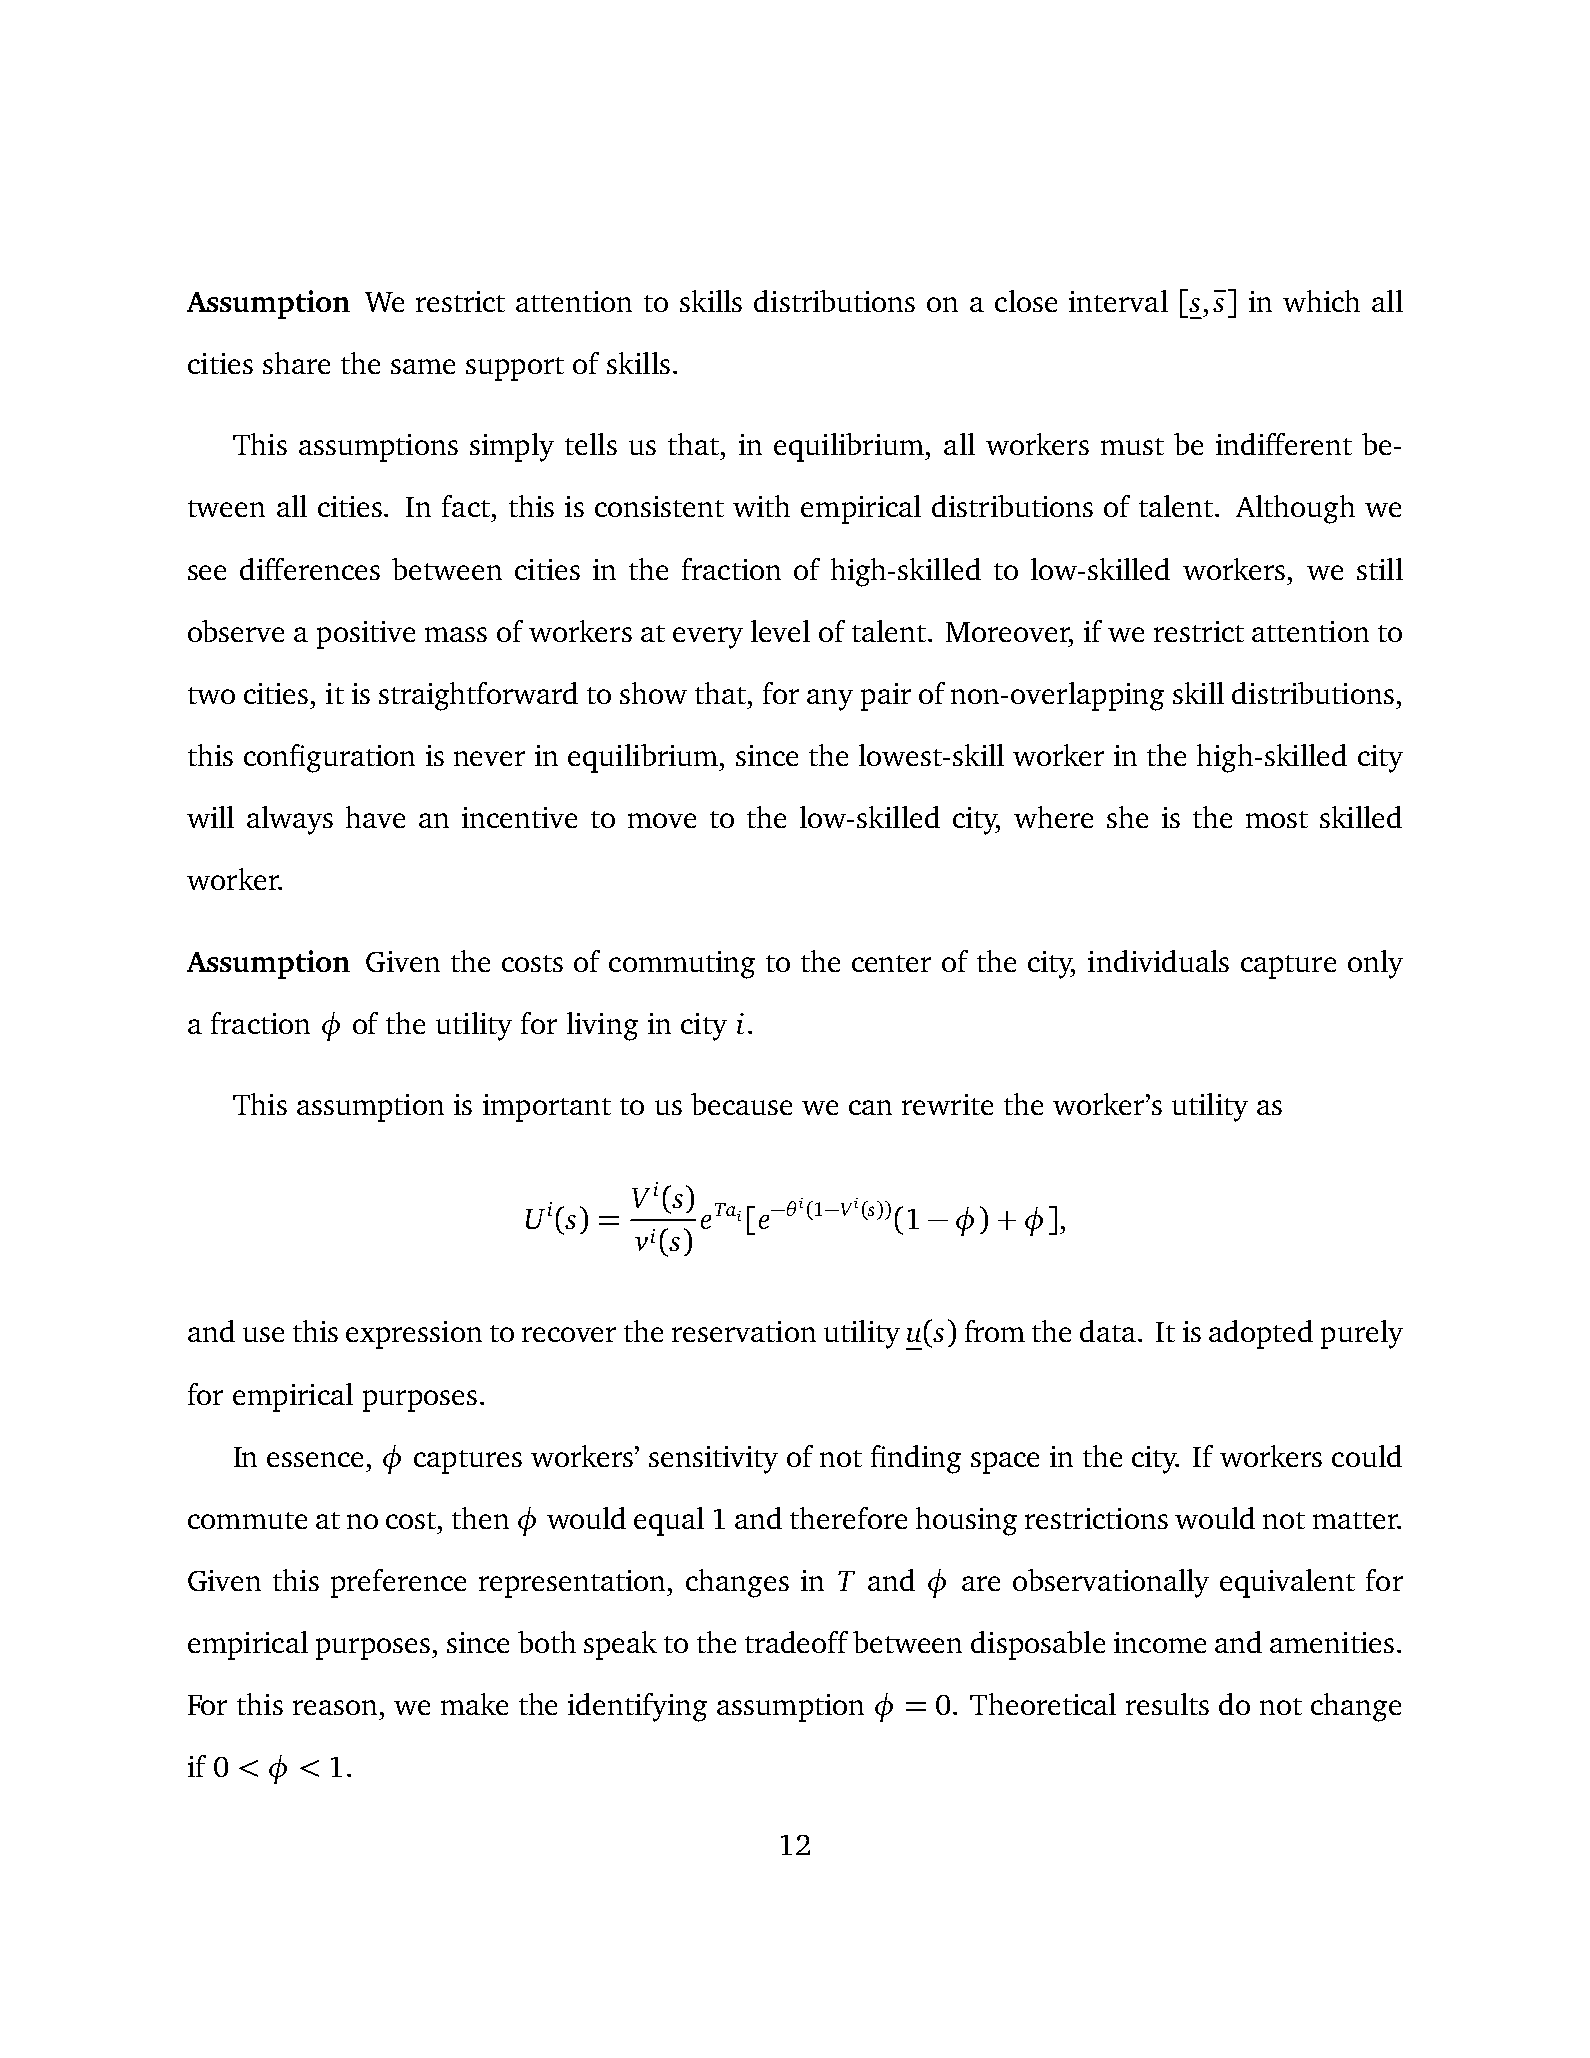  I want to click on positive, so click(366, 635).
